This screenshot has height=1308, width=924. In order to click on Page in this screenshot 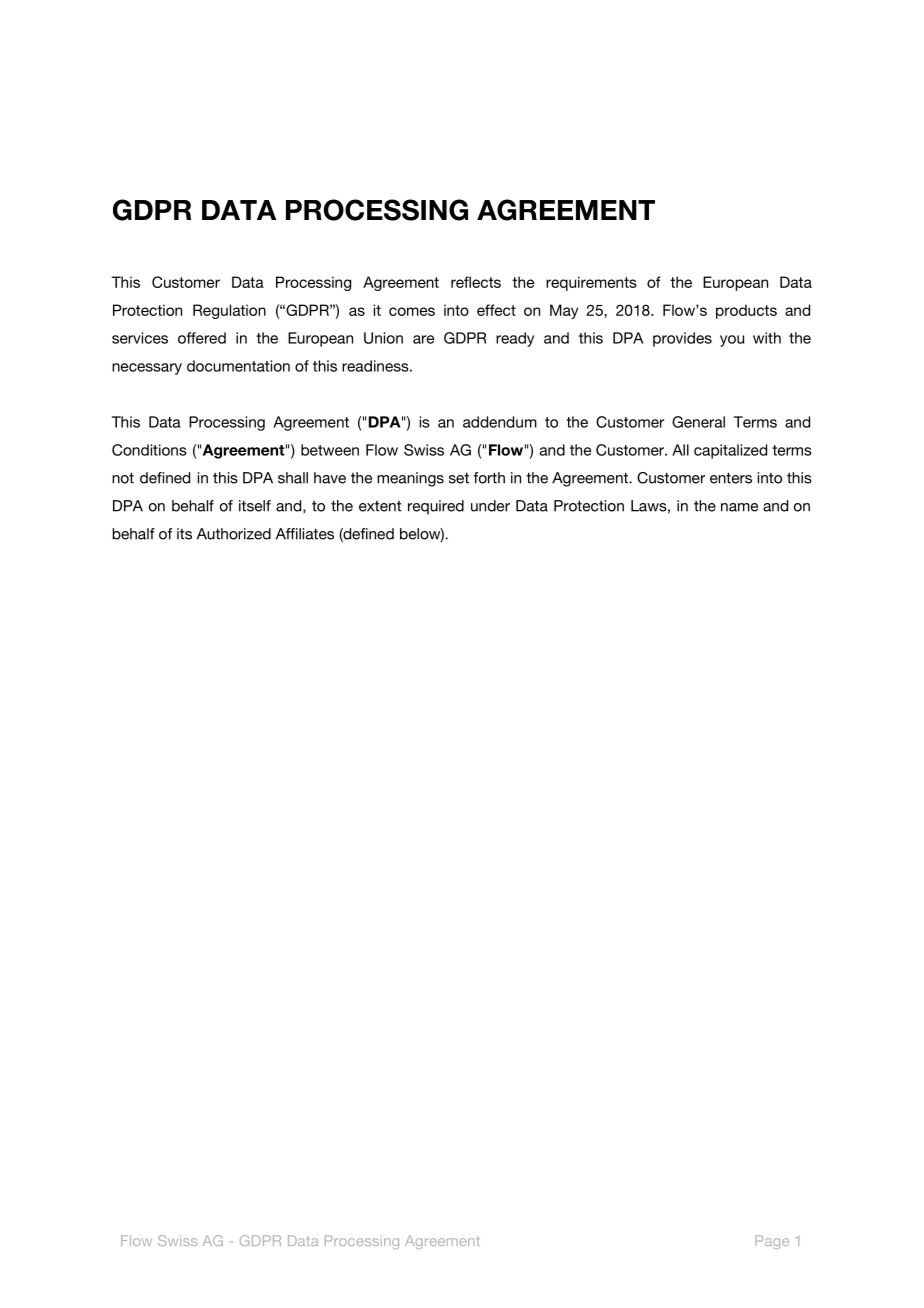, I will do `click(772, 1242)`.
